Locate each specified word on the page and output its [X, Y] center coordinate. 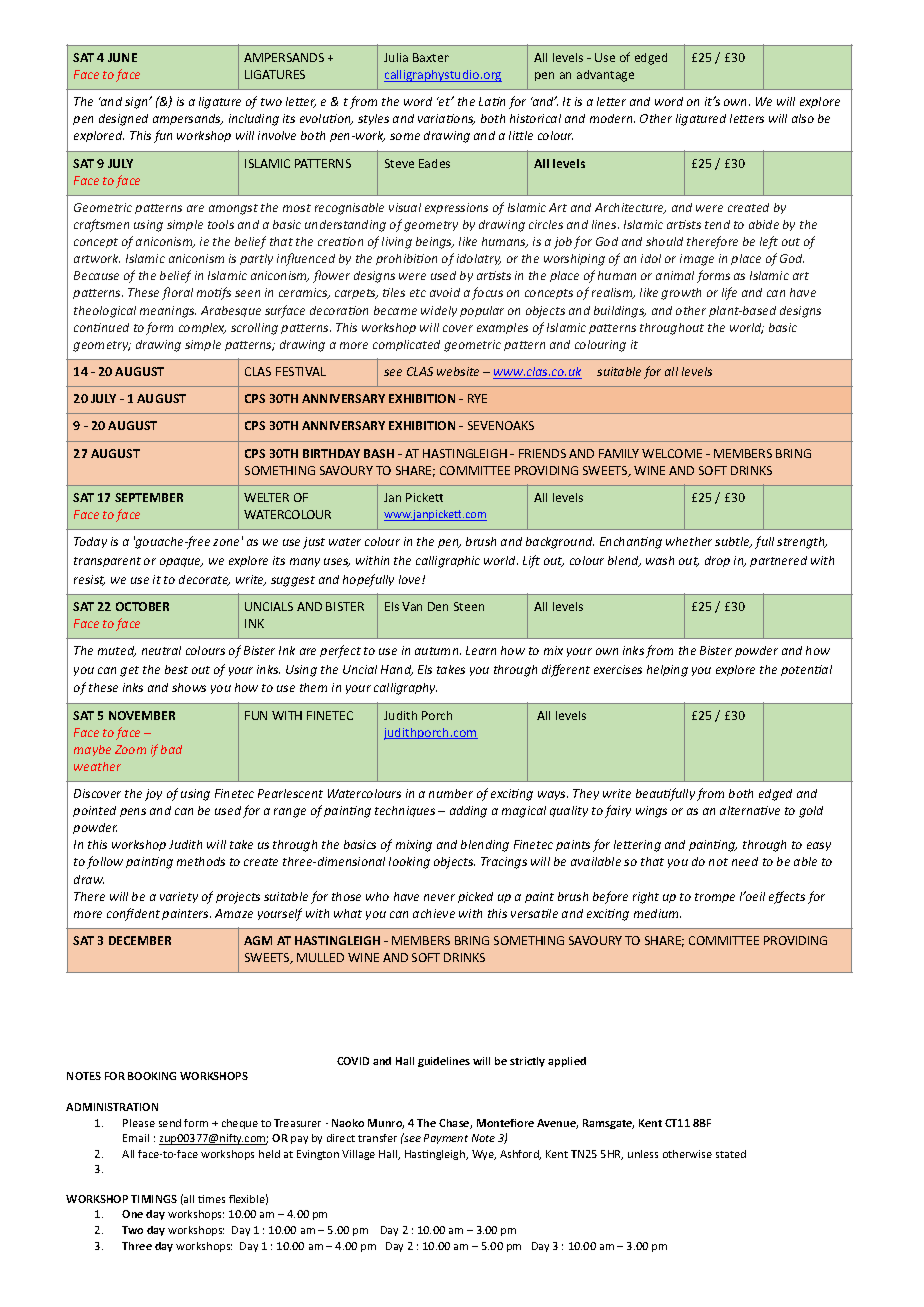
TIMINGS [154, 1199]
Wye [484, 1155]
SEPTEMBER [149, 497]
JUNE [122, 57]
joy [153, 795]
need [745, 861]
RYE [477, 398]
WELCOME [672, 453]
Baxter [431, 57]
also [803, 118]
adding [468, 812]
